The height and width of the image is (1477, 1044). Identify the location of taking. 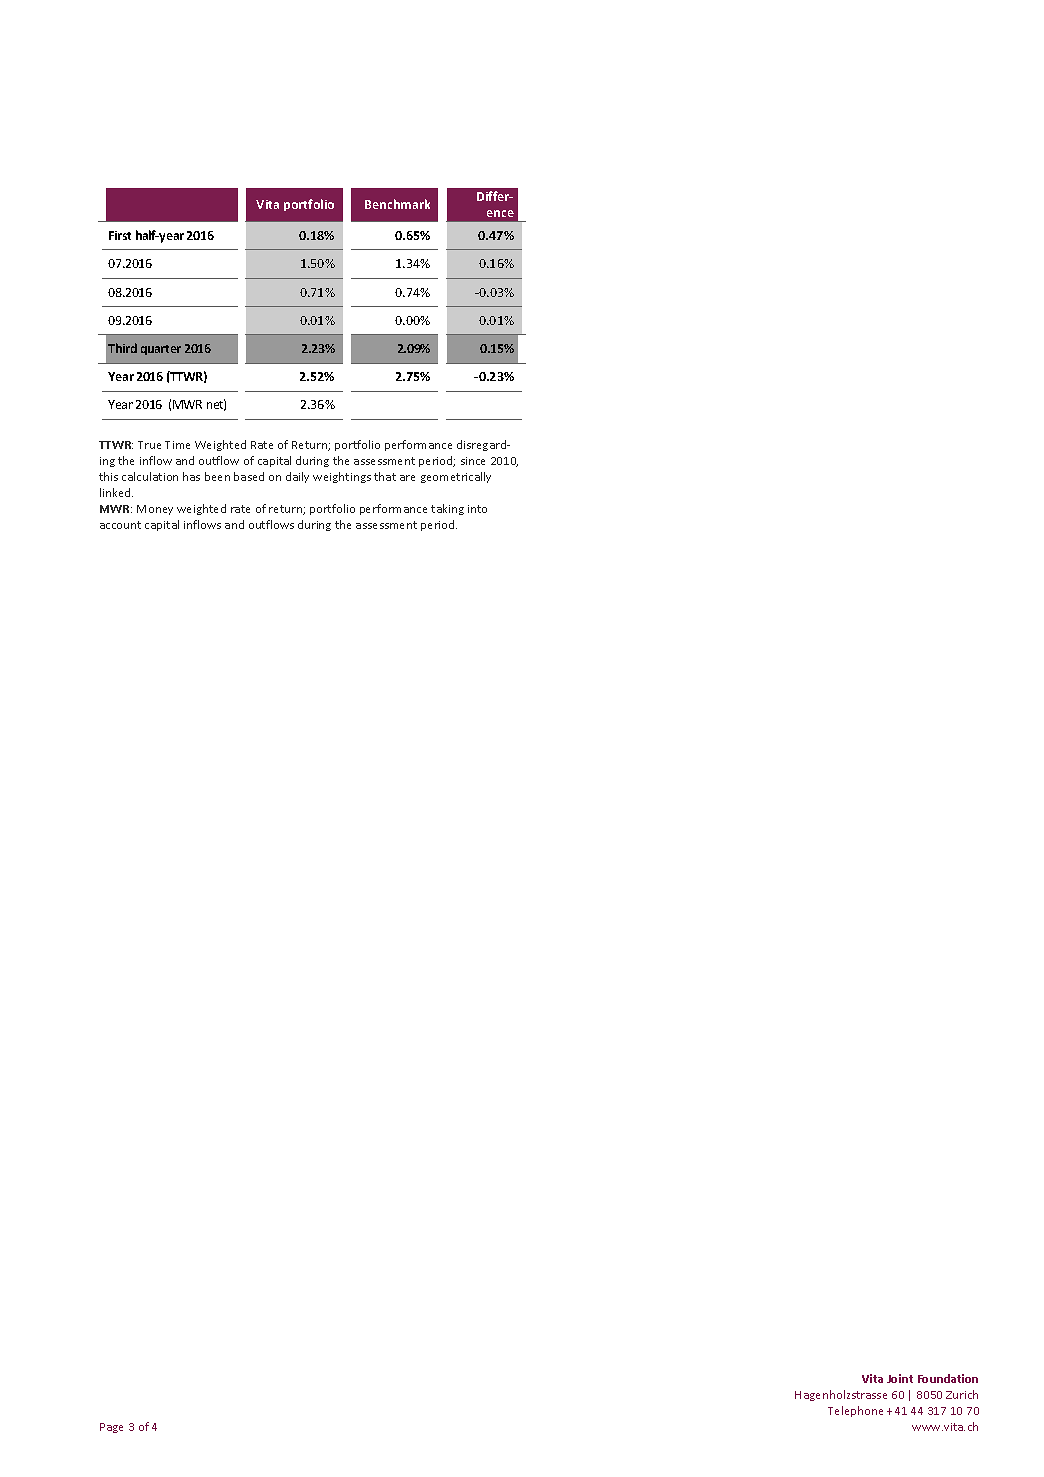
(447, 509).
